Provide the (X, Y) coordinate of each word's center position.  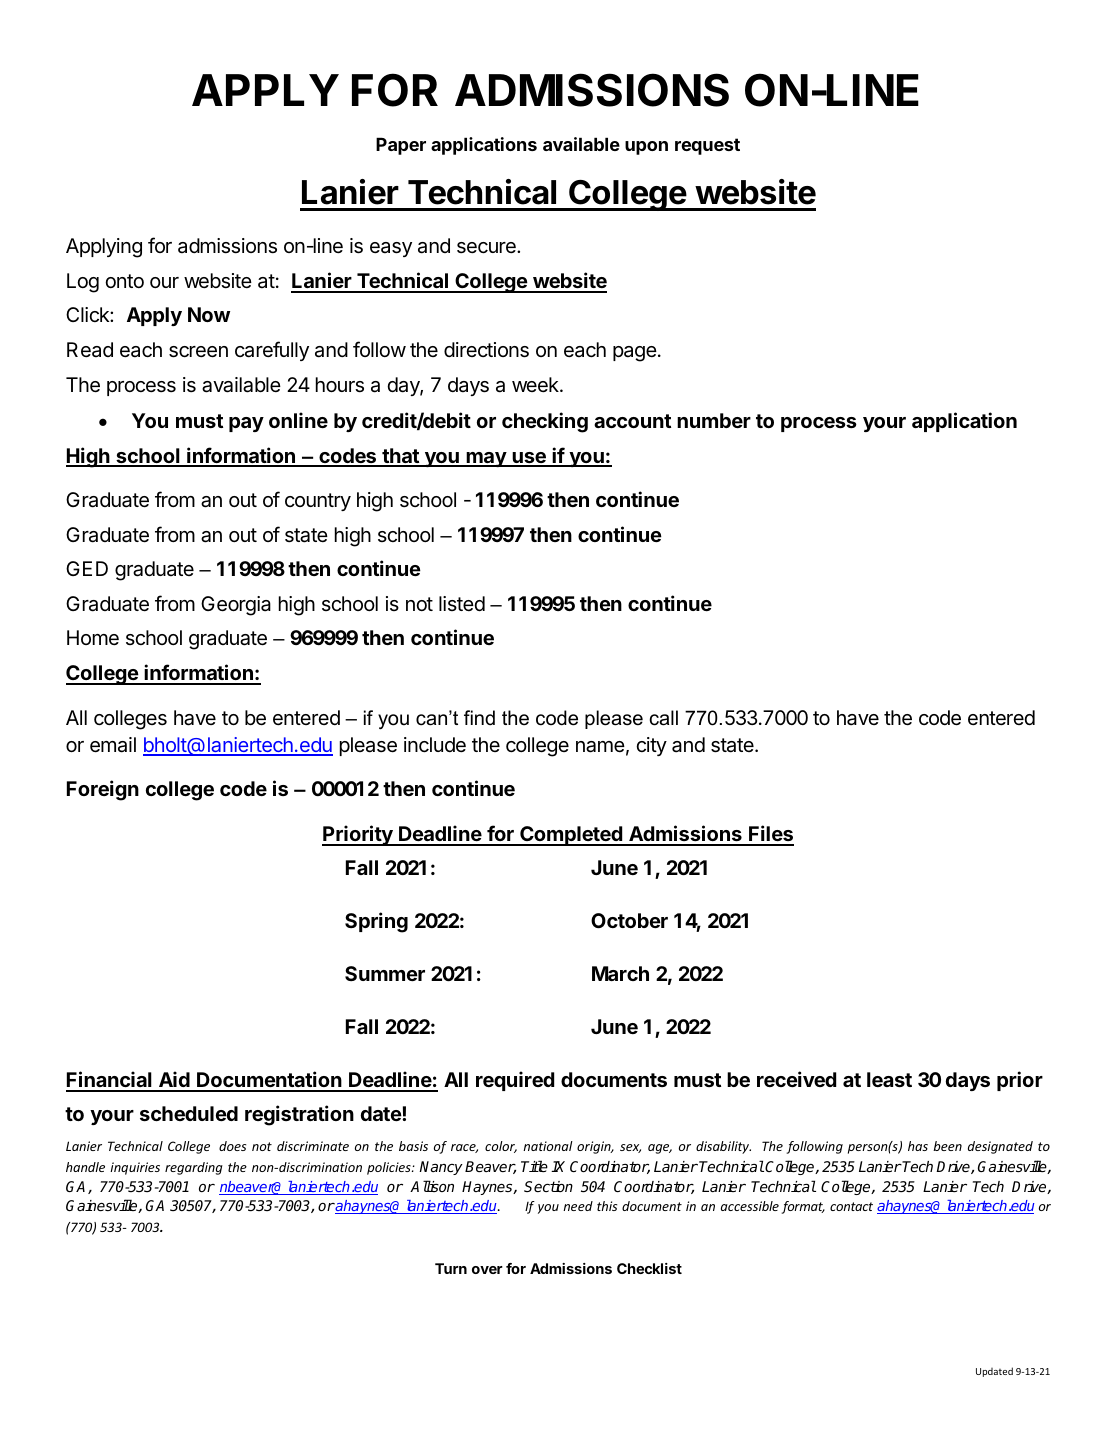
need (578, 1206)
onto (124, 281)
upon (646, 148)
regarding (194, 1168)
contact (851, 1206)
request (707, 146)
